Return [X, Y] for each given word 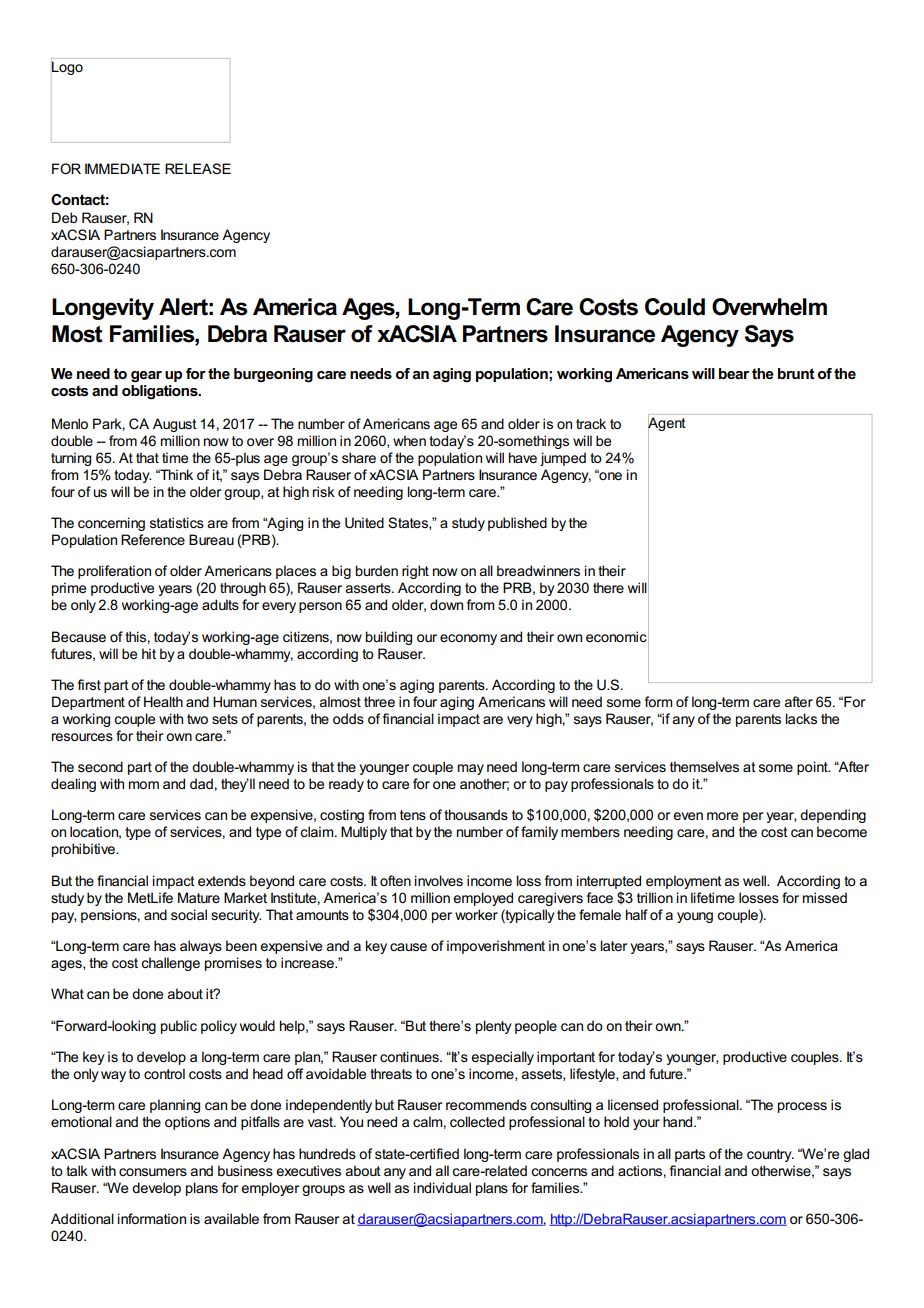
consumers [153, 1172]
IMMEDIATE [122, 168]
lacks [801, 718]
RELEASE [198, 168]
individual [442, 1187]
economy [468, 639]
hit [149, 653]
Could [675, 307]
